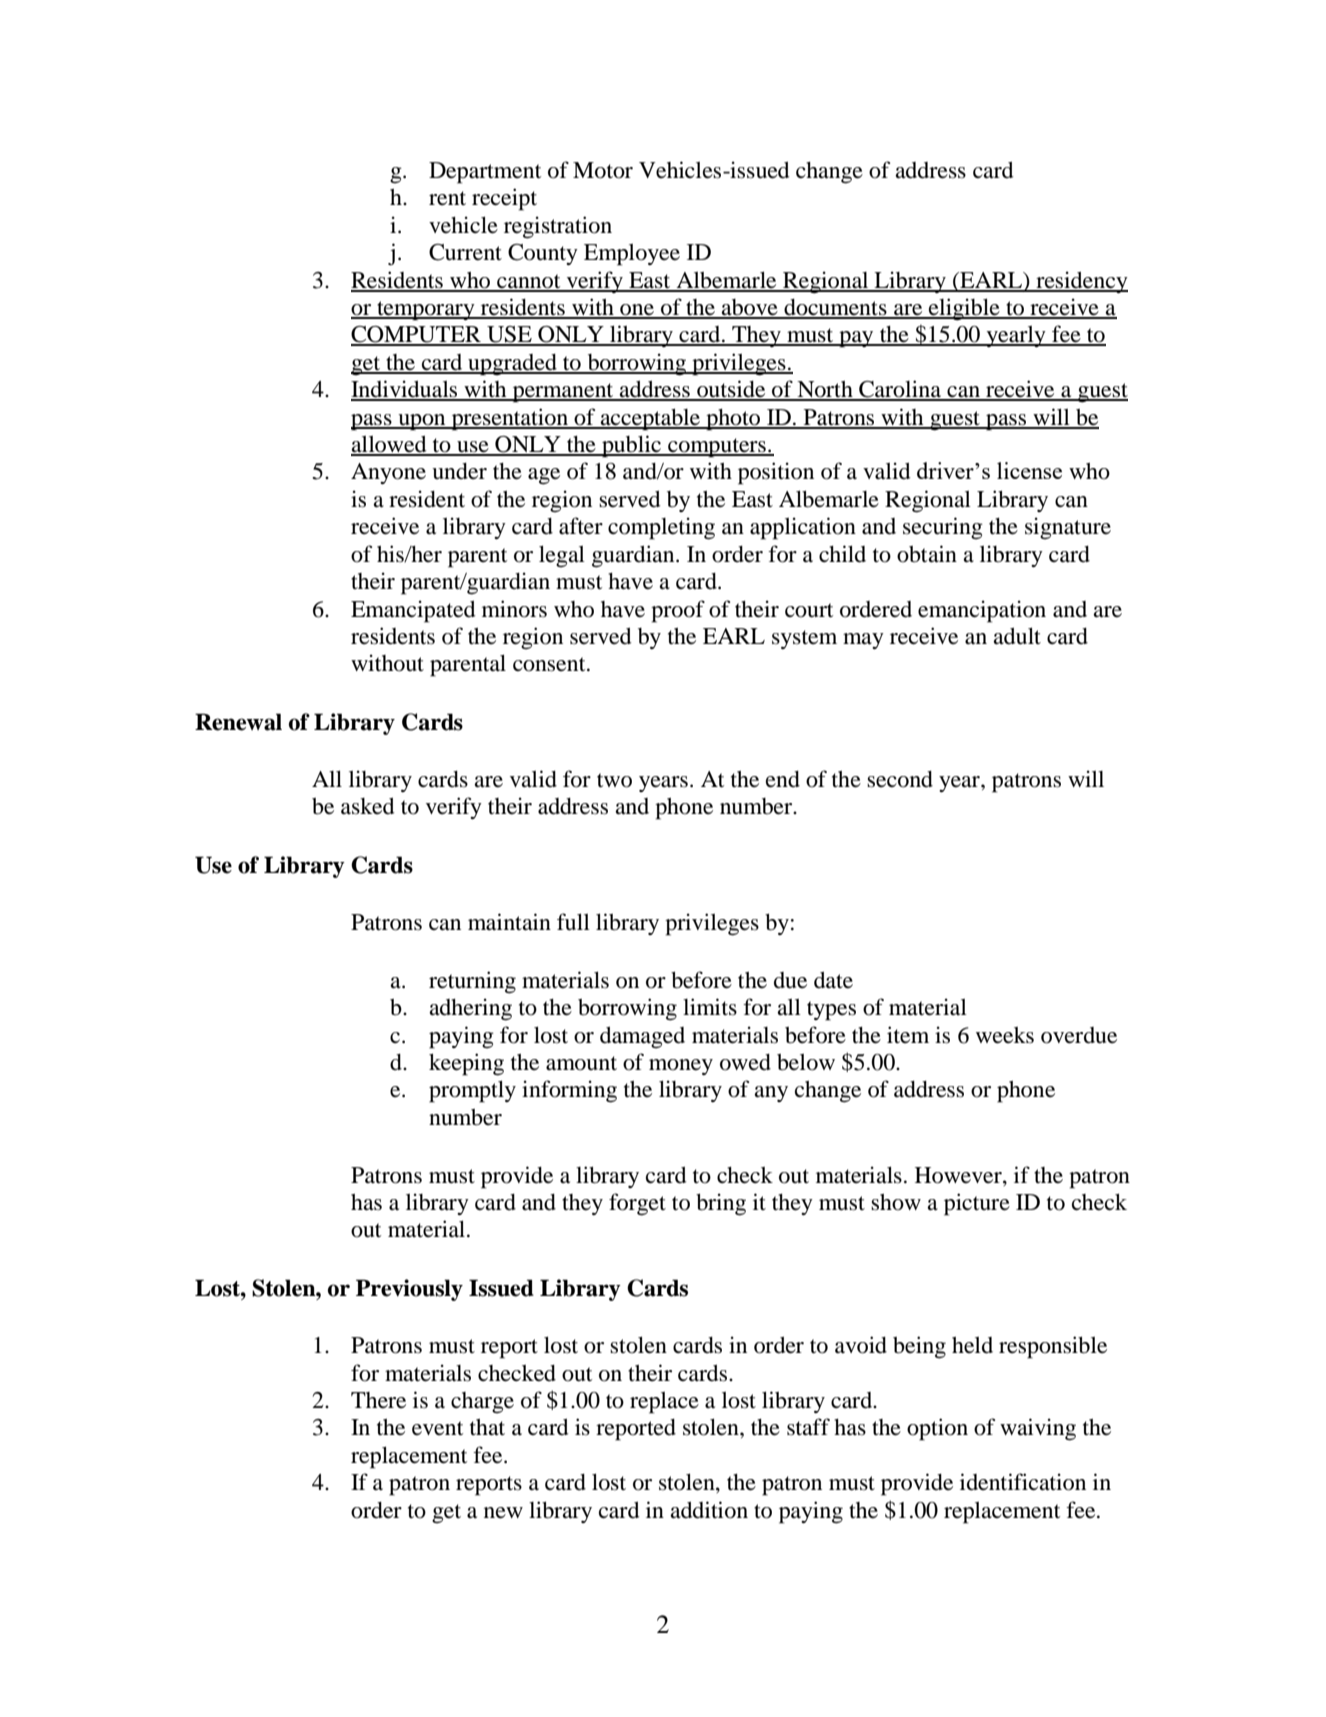 The height and width of the screenshot is (1717, 1326). I want to click on Emancipated, so click(413, 611).
